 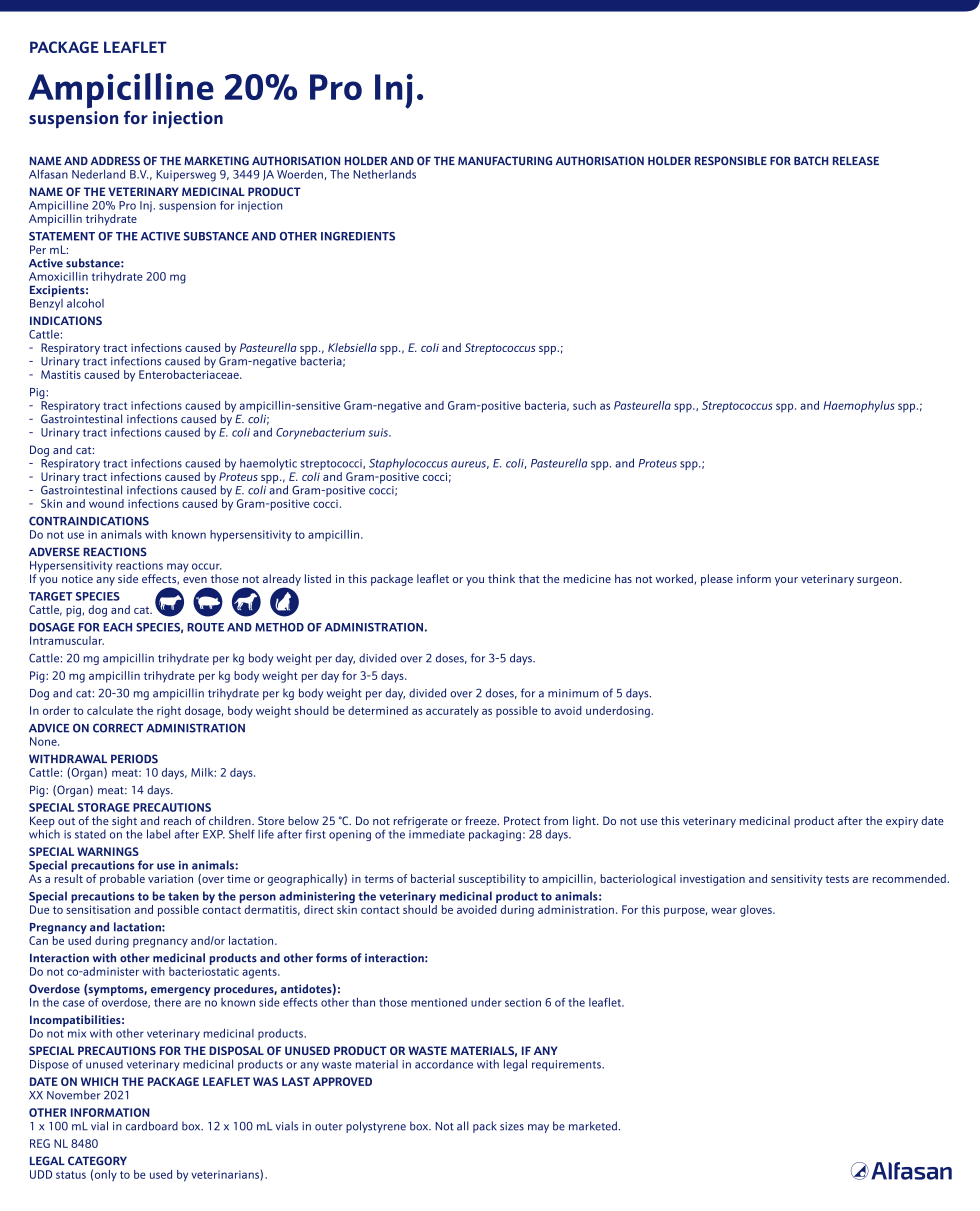 What do you see at coordinates (757, 911) in the screenshot?
I see `gloves` at bounding box center [757, 911].
